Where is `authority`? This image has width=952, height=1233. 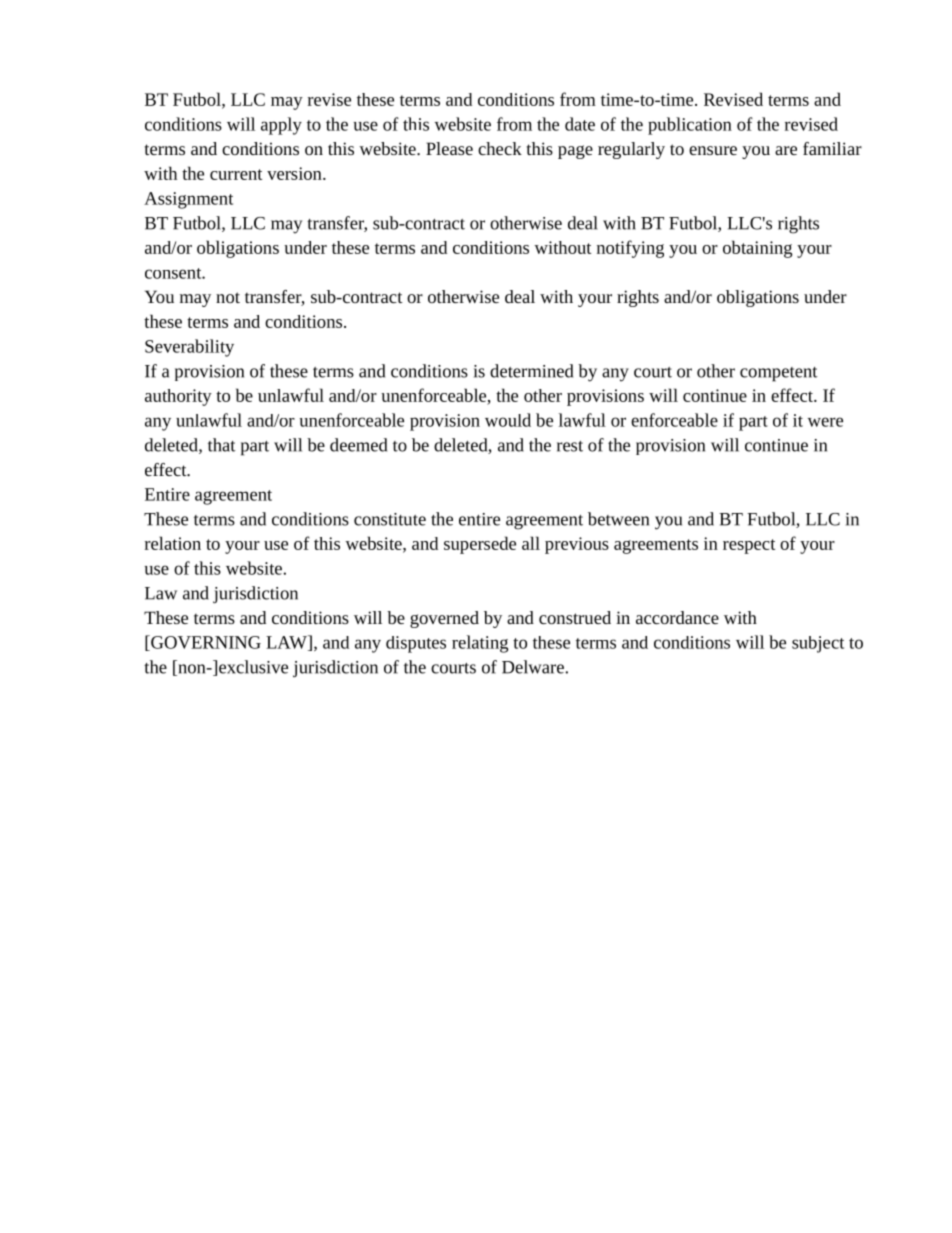 authority is located at coordinates (178, 397).
